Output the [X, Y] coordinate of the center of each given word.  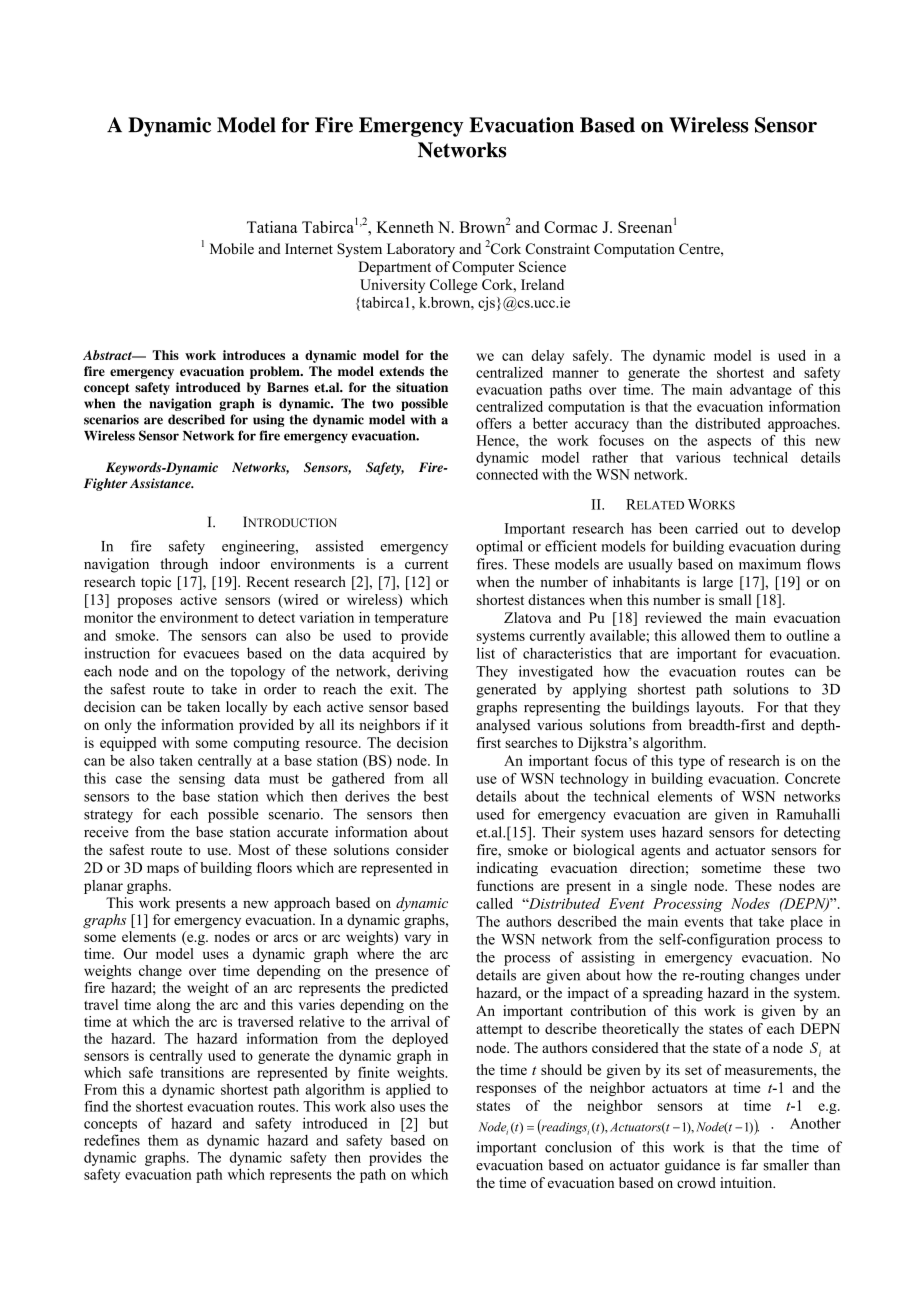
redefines [112, 1140]
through [184, 565]
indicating [507, 869]
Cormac [571, 227]
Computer [483, 268]
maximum [770, 564]
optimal [499, 547]
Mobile [232, 248]
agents [660, 852]
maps [163, 870]
